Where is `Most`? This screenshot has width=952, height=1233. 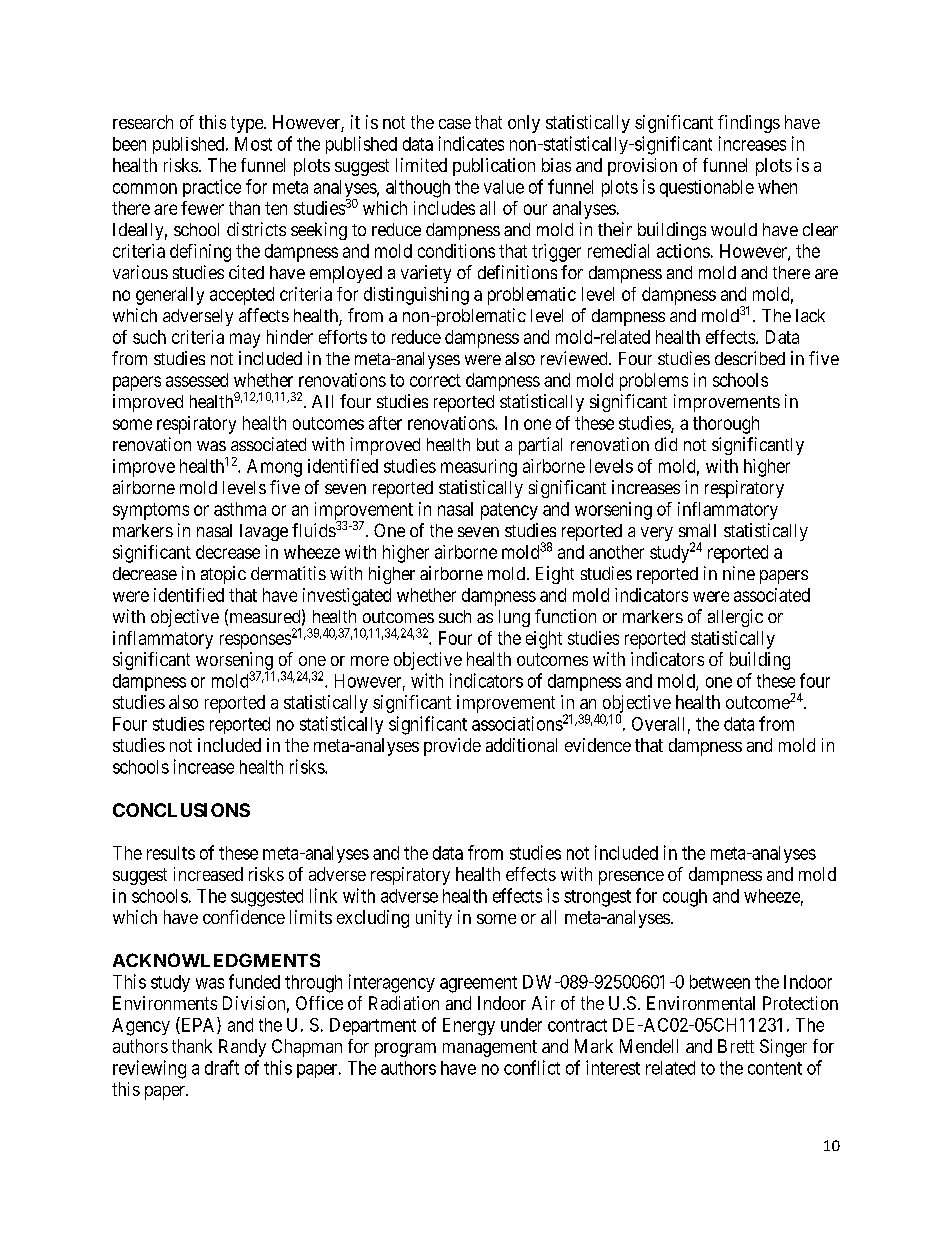 Most is located at coordinates (253, 144).
